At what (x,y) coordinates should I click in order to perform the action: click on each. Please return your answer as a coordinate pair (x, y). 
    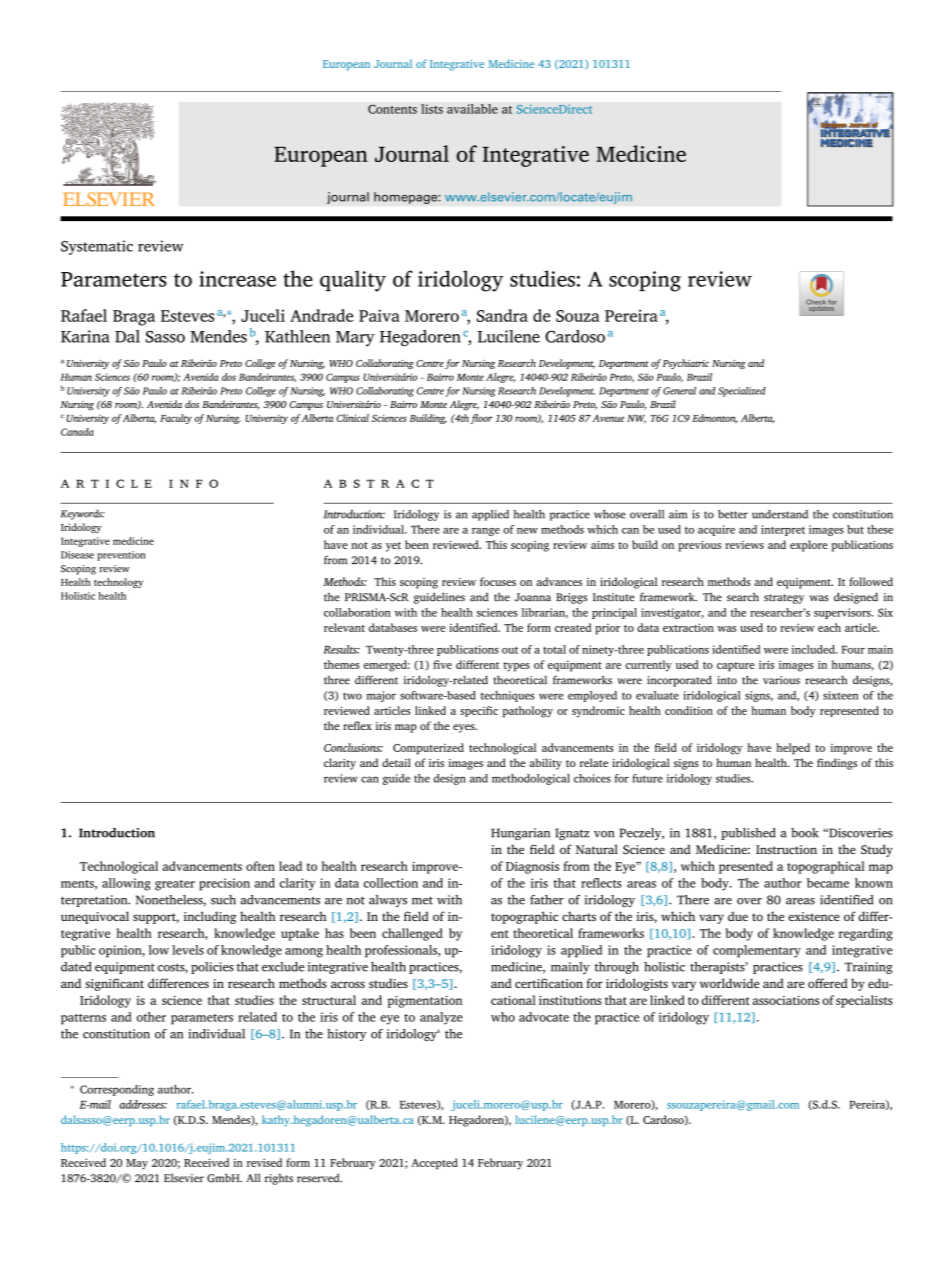
    Looking at the image, I should click on (829, 627).
